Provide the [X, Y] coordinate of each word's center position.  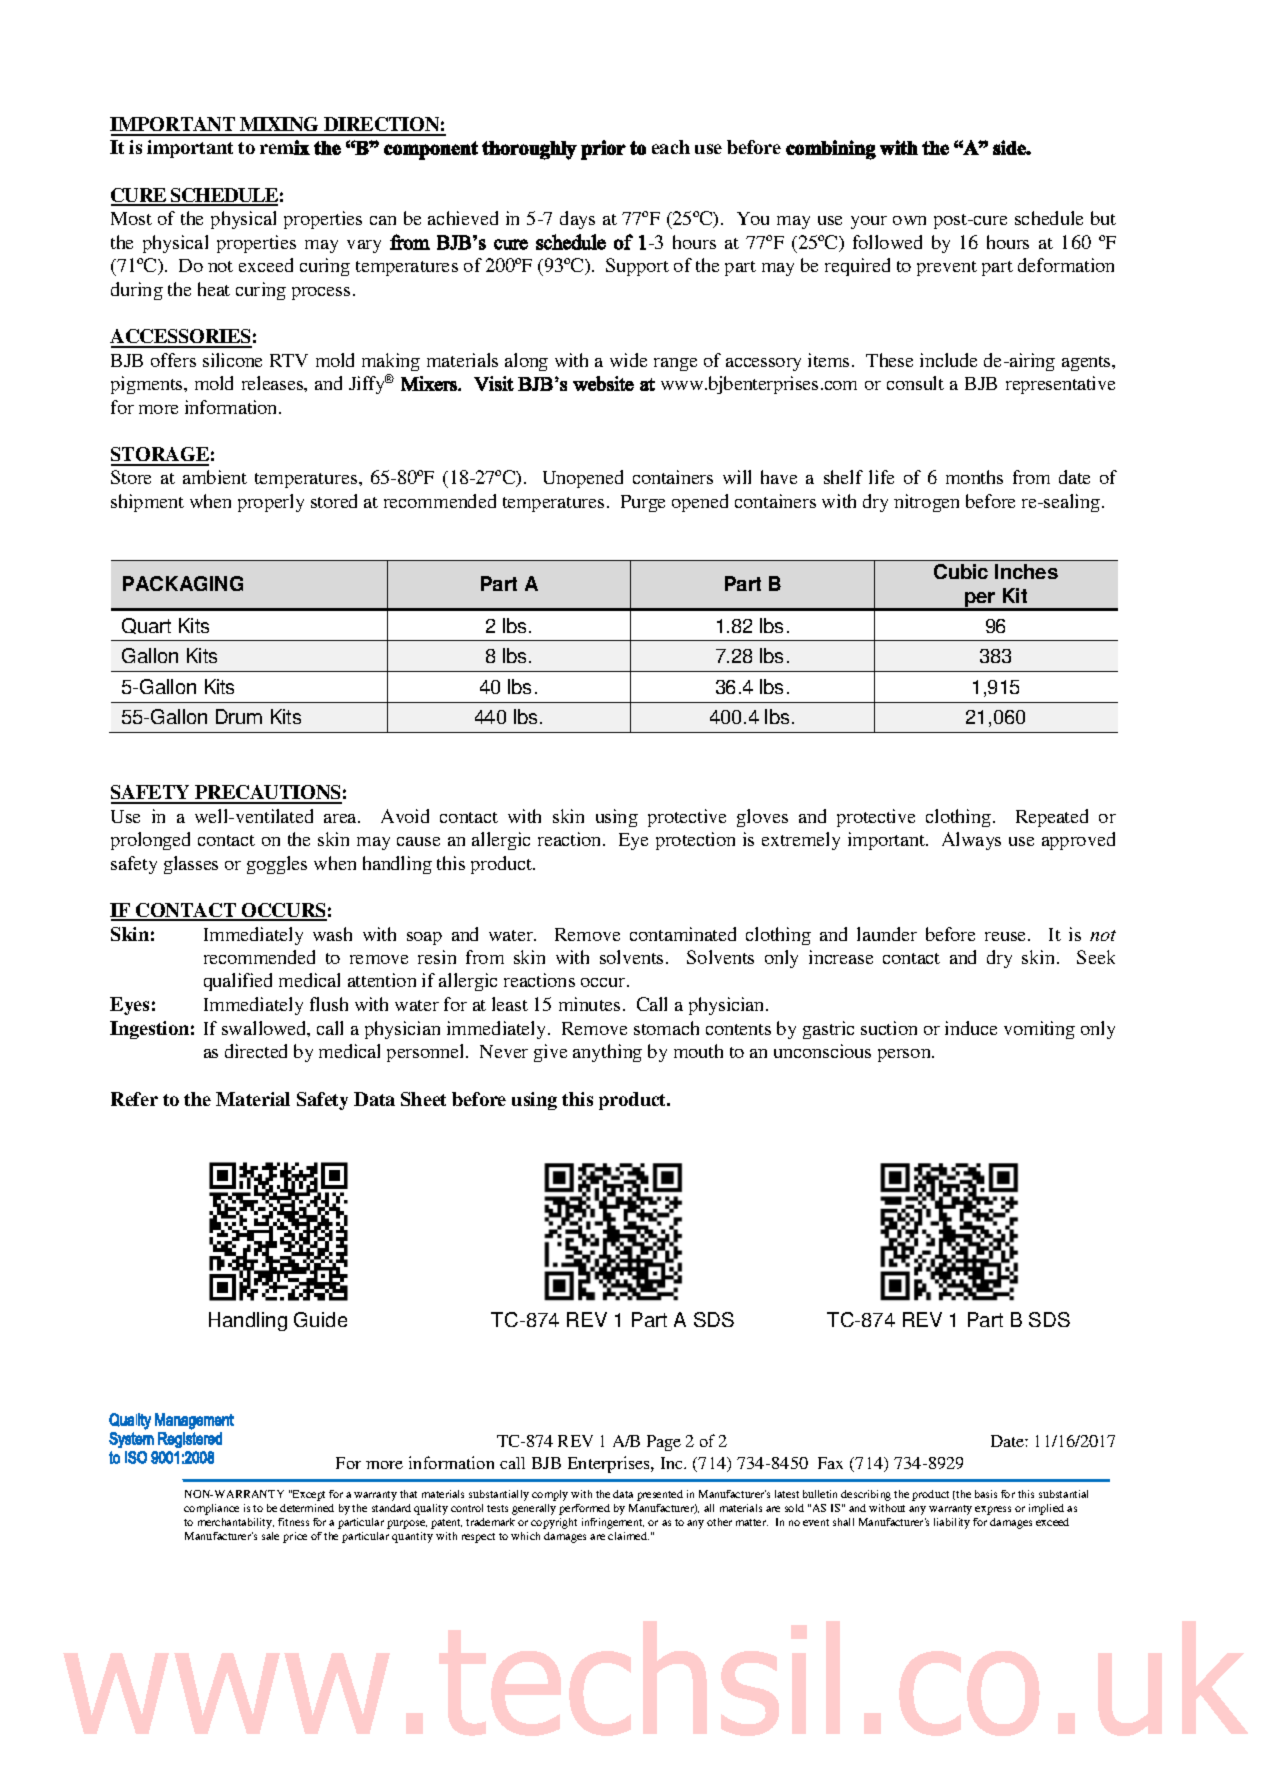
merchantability [236, 1523]
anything [607, 1053]
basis [986, 1494]
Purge [643, 503]
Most [131, 218]
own [909, 220]
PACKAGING [183, 583]
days [577, 220]
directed [256, 1051]
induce [971, 1028]
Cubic [961, 571]
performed [584, 1509]
